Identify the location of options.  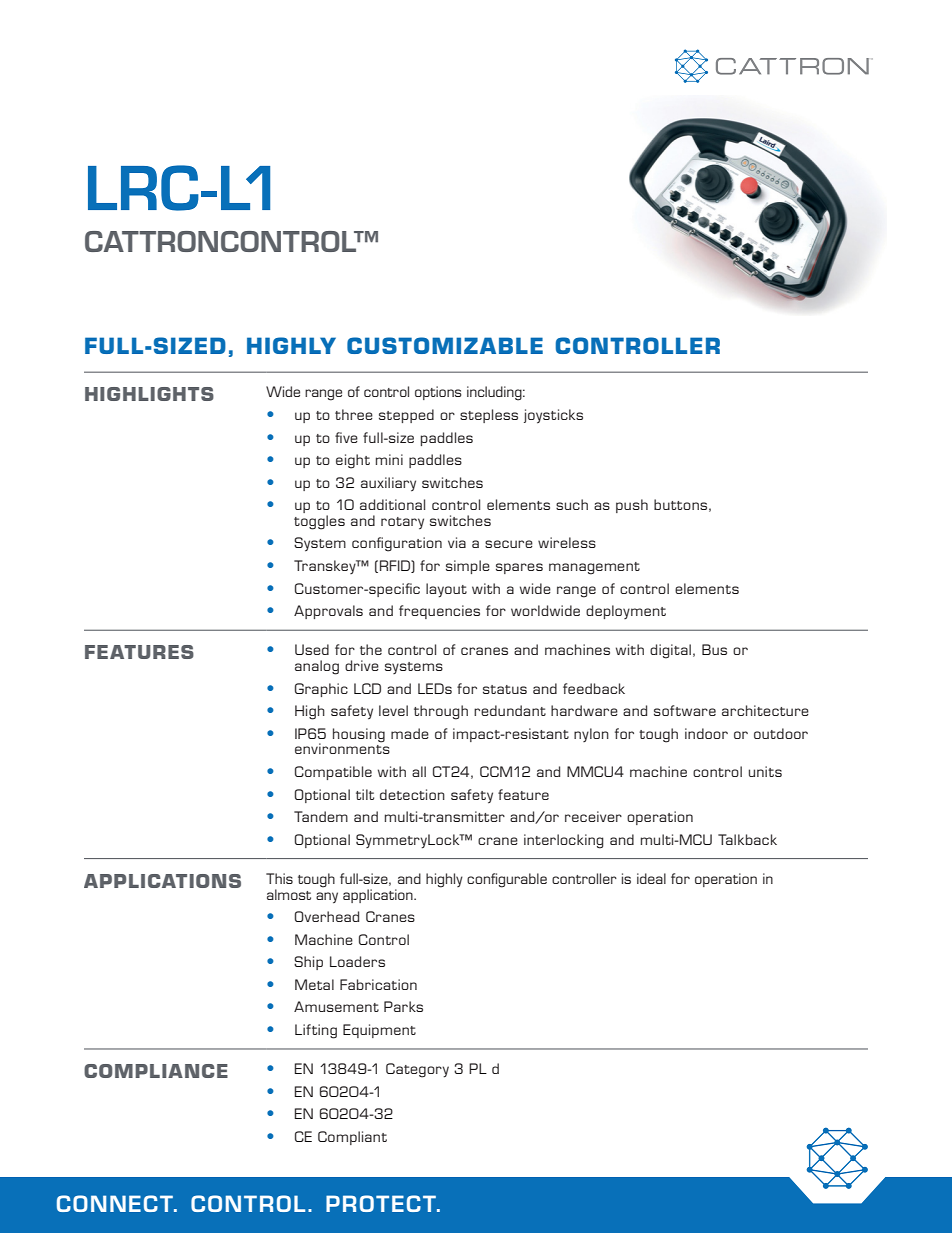
(438, 393).
